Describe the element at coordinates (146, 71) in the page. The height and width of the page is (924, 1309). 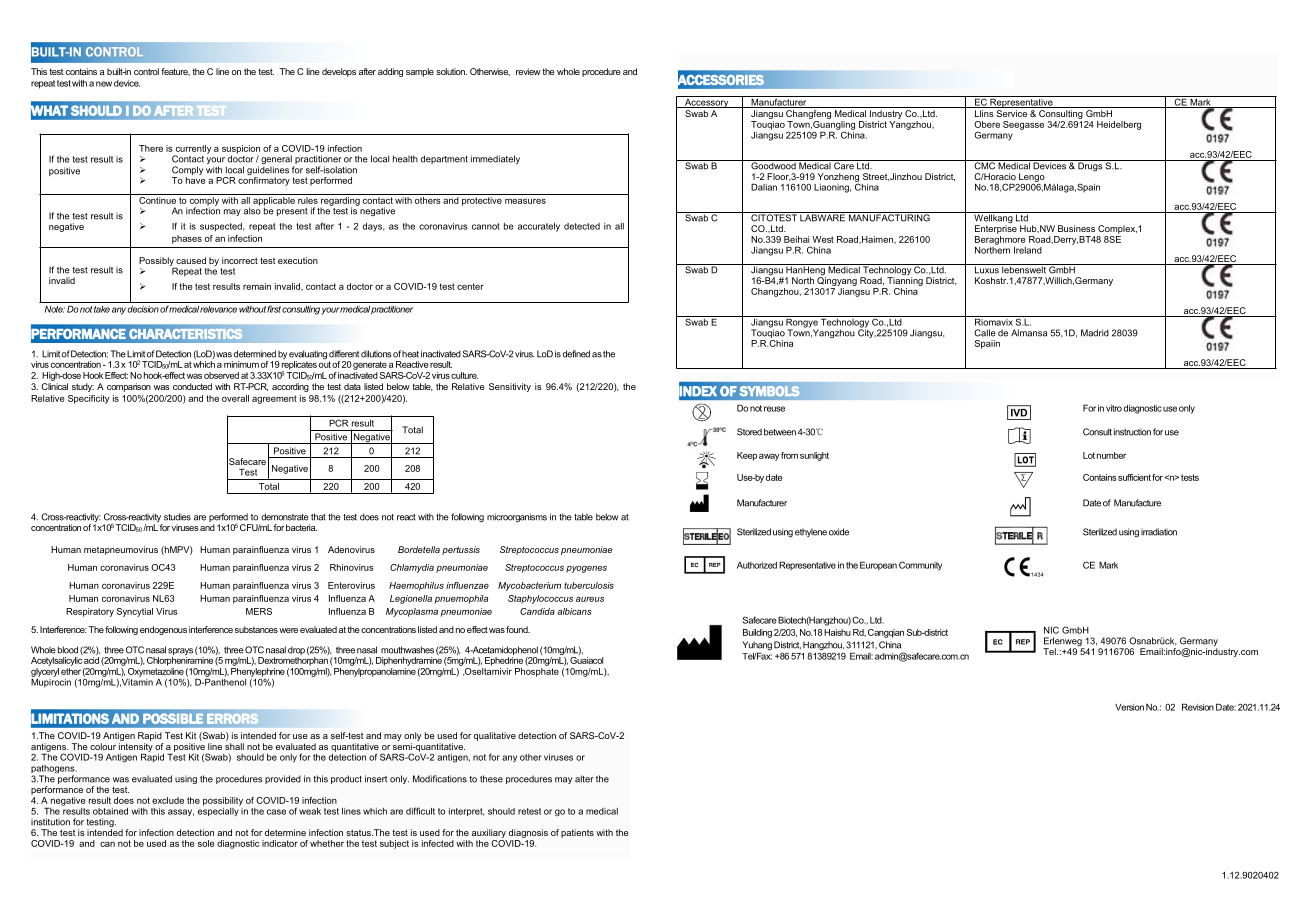
I see `control` at that location.
